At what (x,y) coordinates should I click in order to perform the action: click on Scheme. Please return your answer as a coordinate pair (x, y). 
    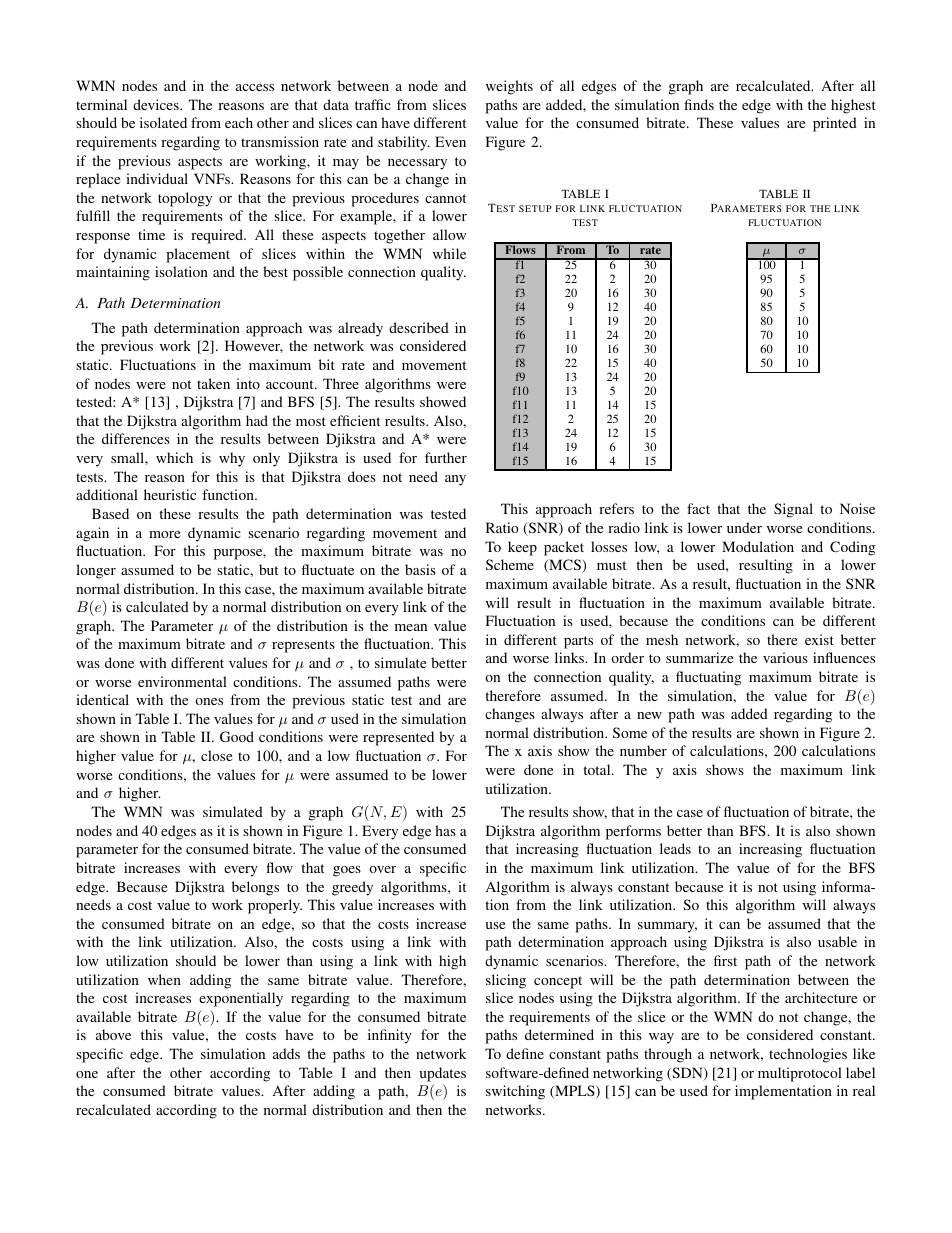
    Looking at the image, I should click on (510, 564).
